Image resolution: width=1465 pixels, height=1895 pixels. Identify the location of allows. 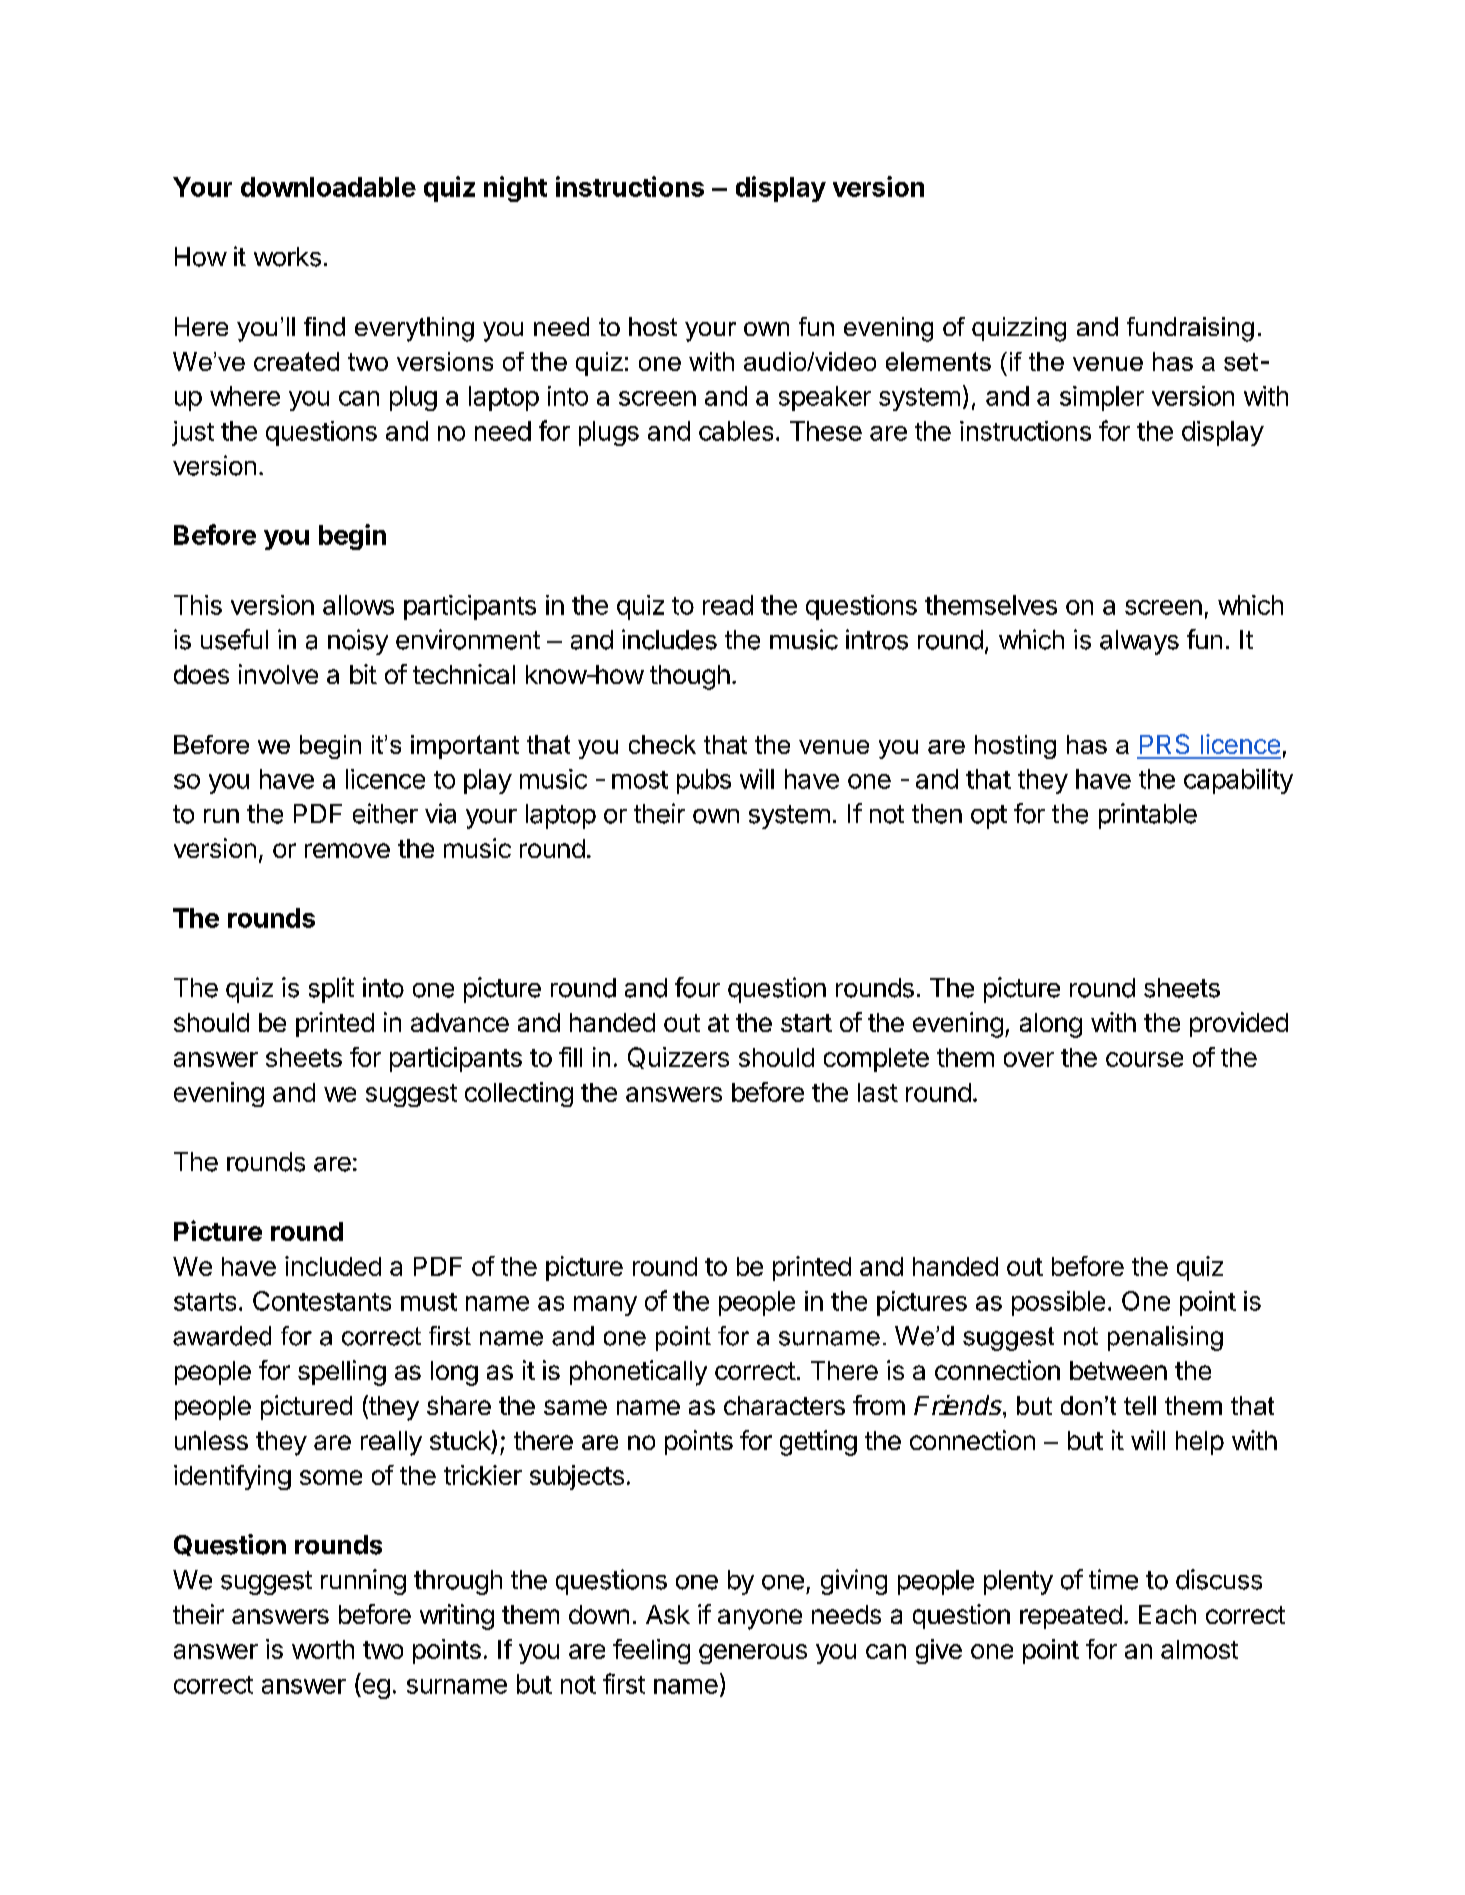
(358, 605).
